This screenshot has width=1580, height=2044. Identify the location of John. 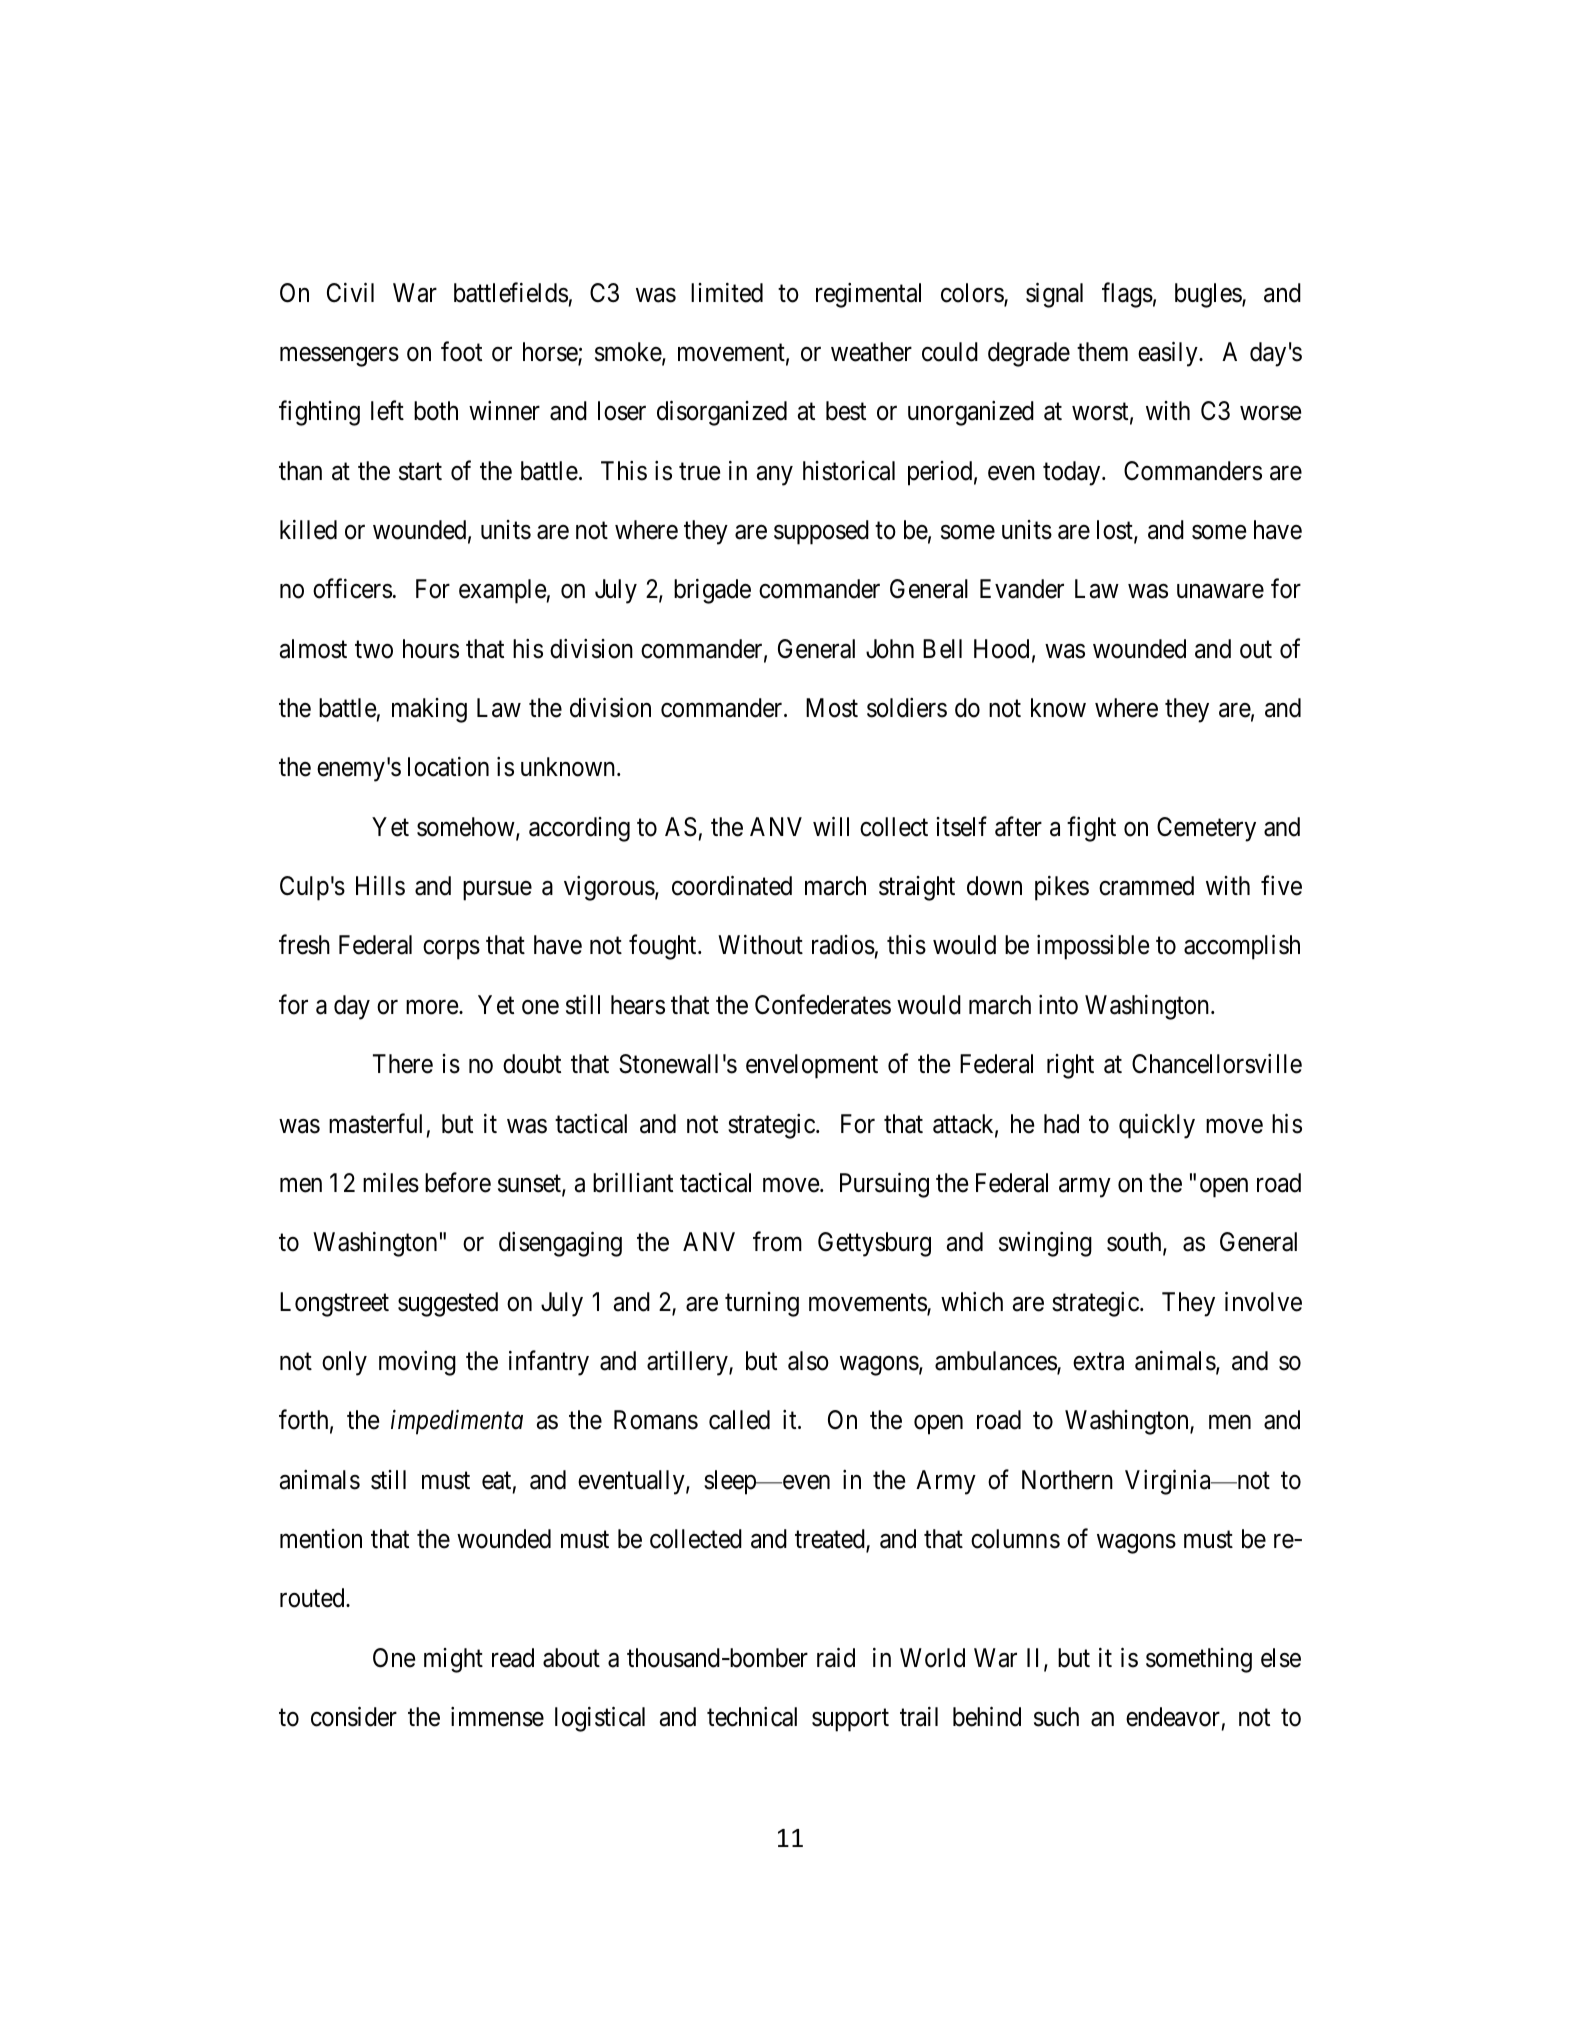
(890, 649).
